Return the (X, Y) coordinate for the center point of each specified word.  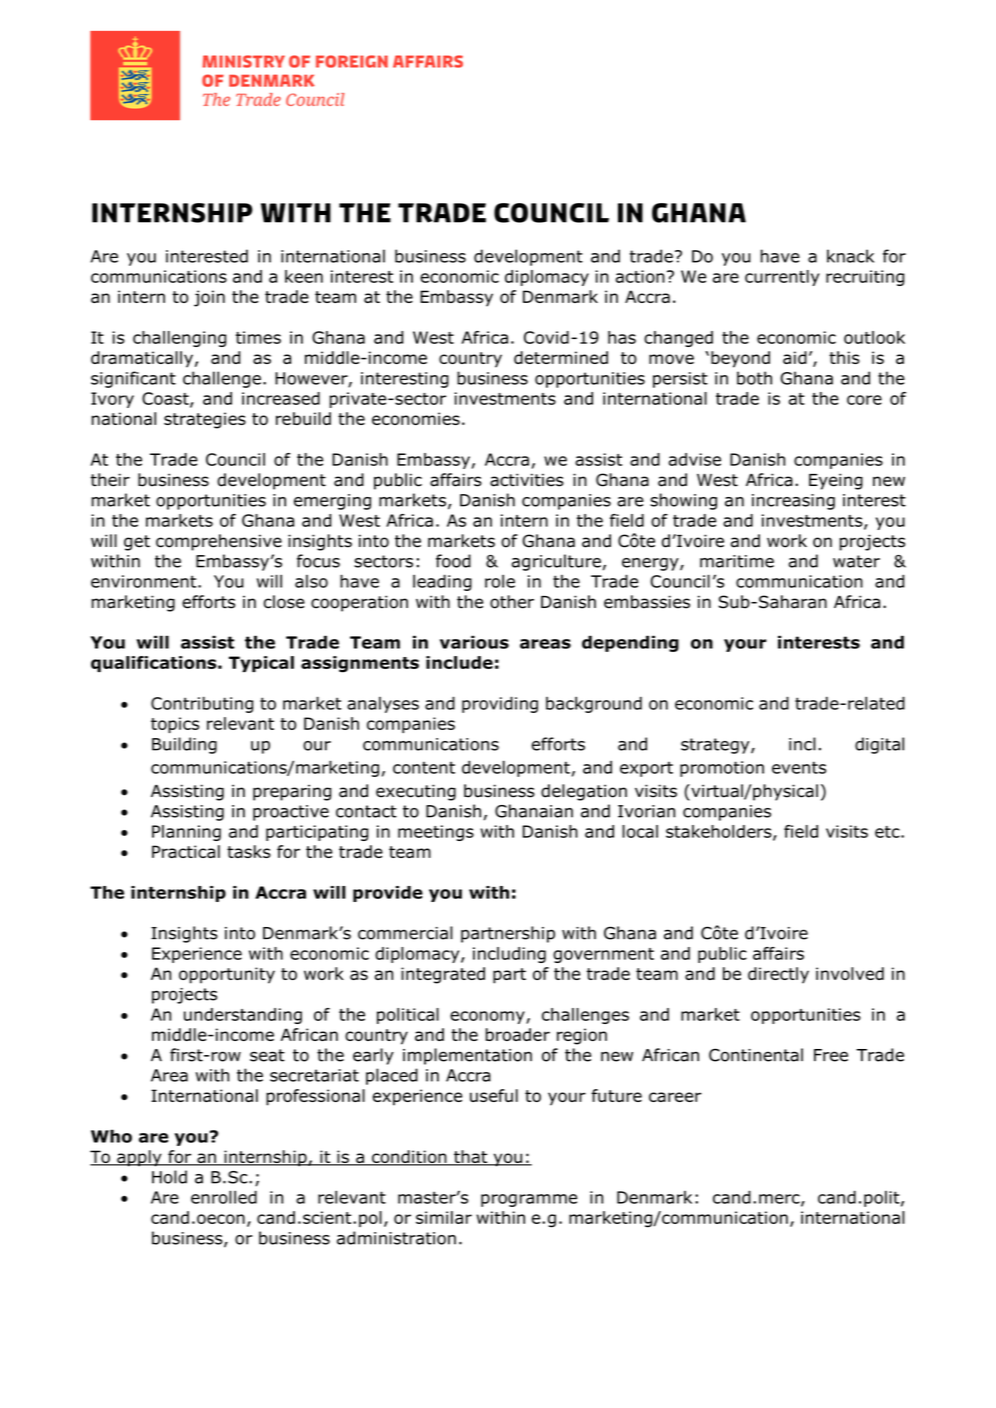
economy (488, 1017)
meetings (436, 833)
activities (527, 480)
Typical (261, 664)
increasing (793, 502)
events (799, 767)
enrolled (224, 1197)
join (209, 298)
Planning (186, 833)
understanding (243, 1016)
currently (782, 278)
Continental (756, 1055)
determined (561, 357)
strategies (205, 420)
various (474, 642)
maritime (737, 561)
